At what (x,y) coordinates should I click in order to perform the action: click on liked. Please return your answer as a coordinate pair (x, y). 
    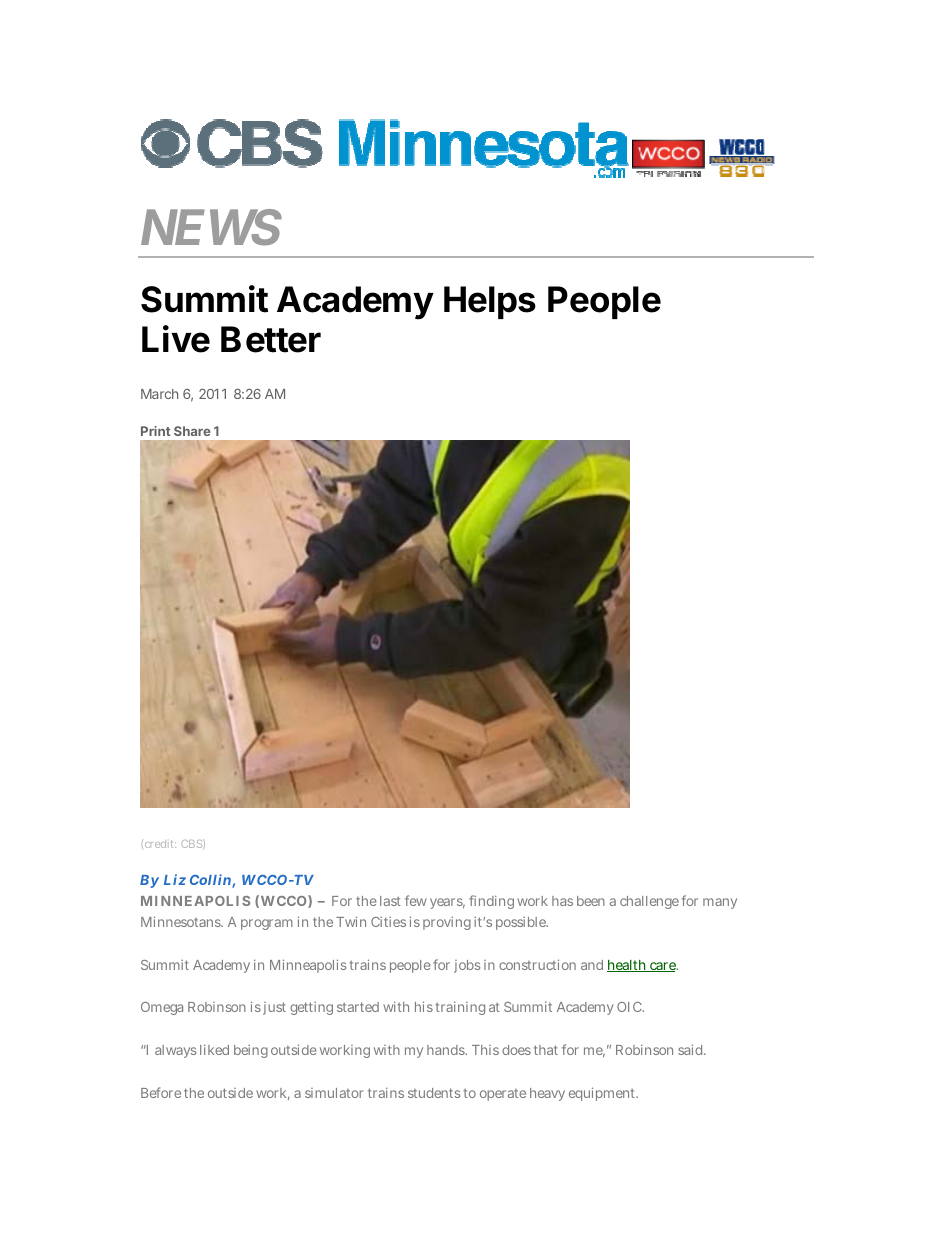
    Looking at the image, I should click on (214, 1049).
